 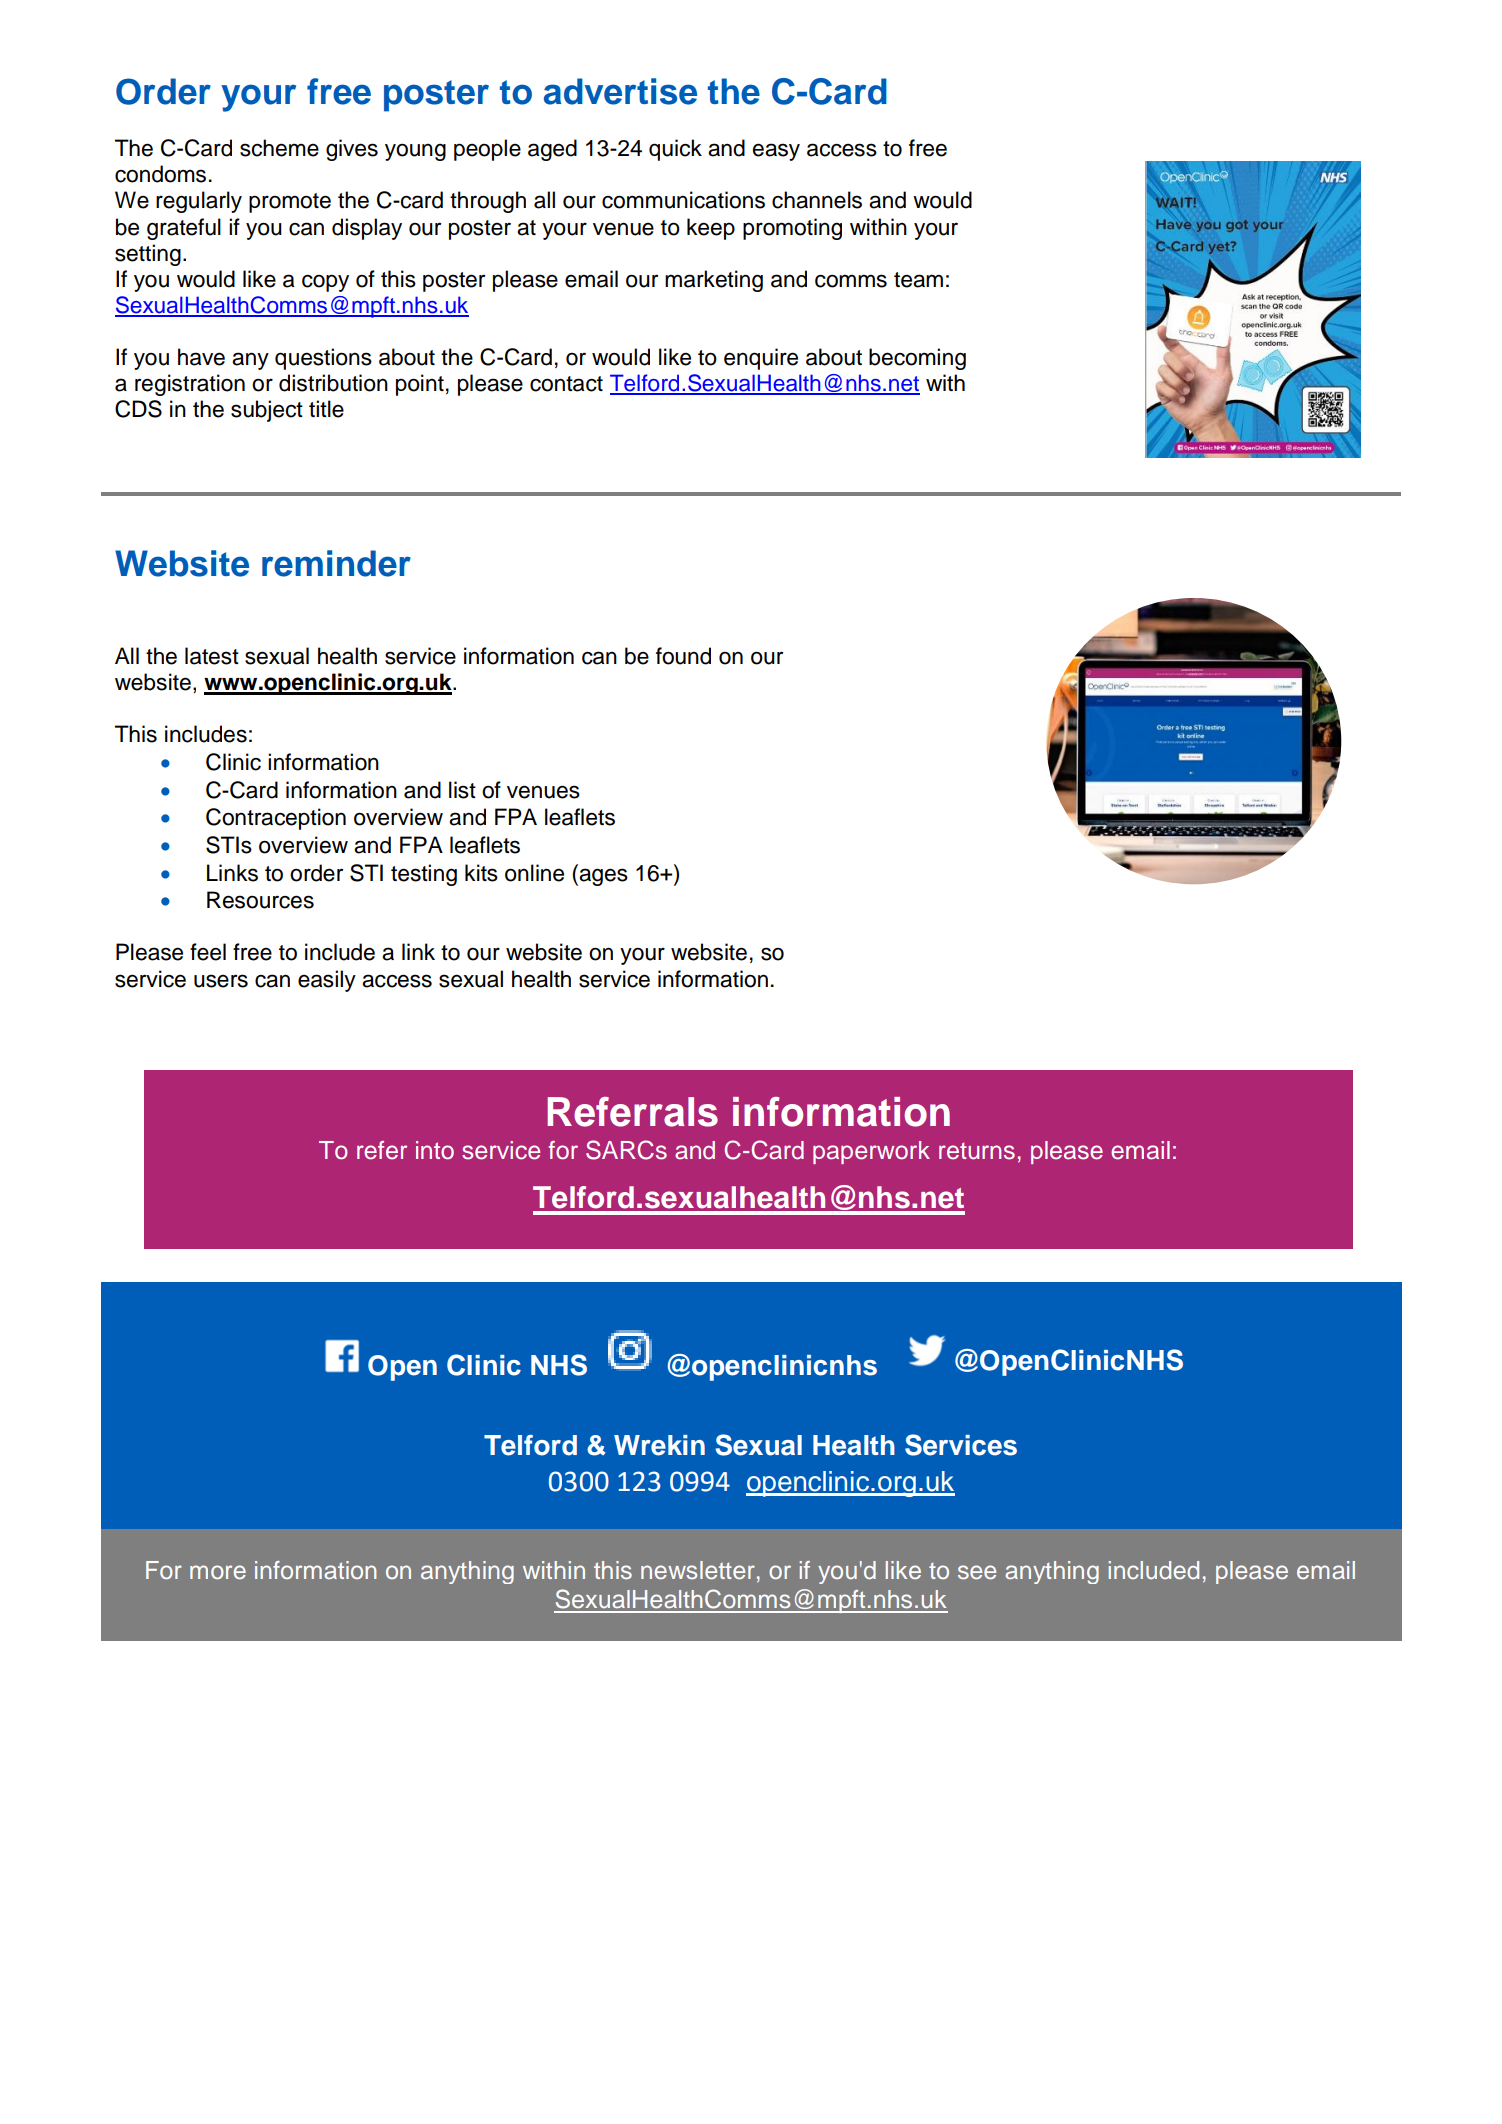 What do you see at coordinates (977, 1151) in the image?
I see `returns` at bounding box center [977, 1151].
